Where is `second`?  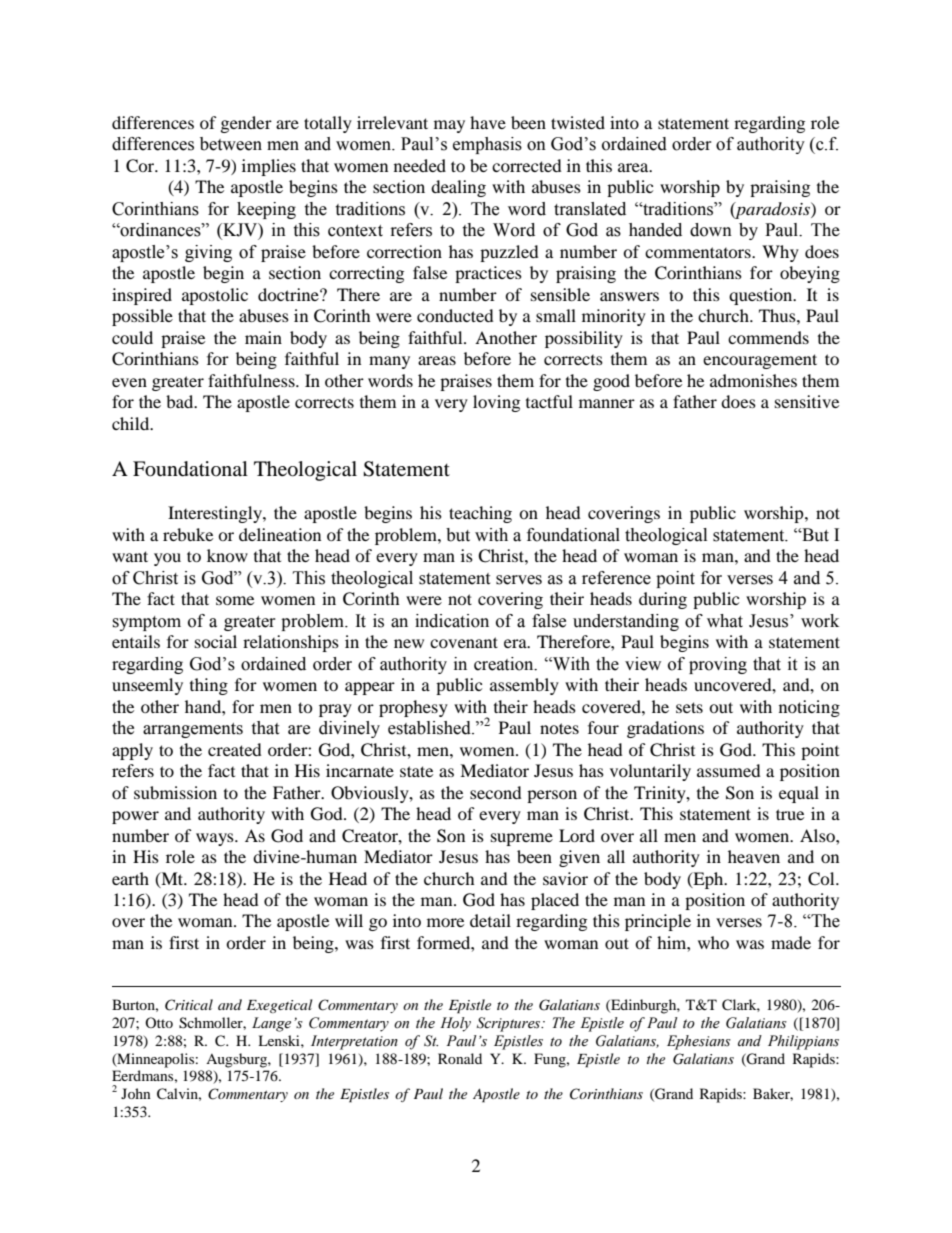 second is located at coordinates (496, 792).
